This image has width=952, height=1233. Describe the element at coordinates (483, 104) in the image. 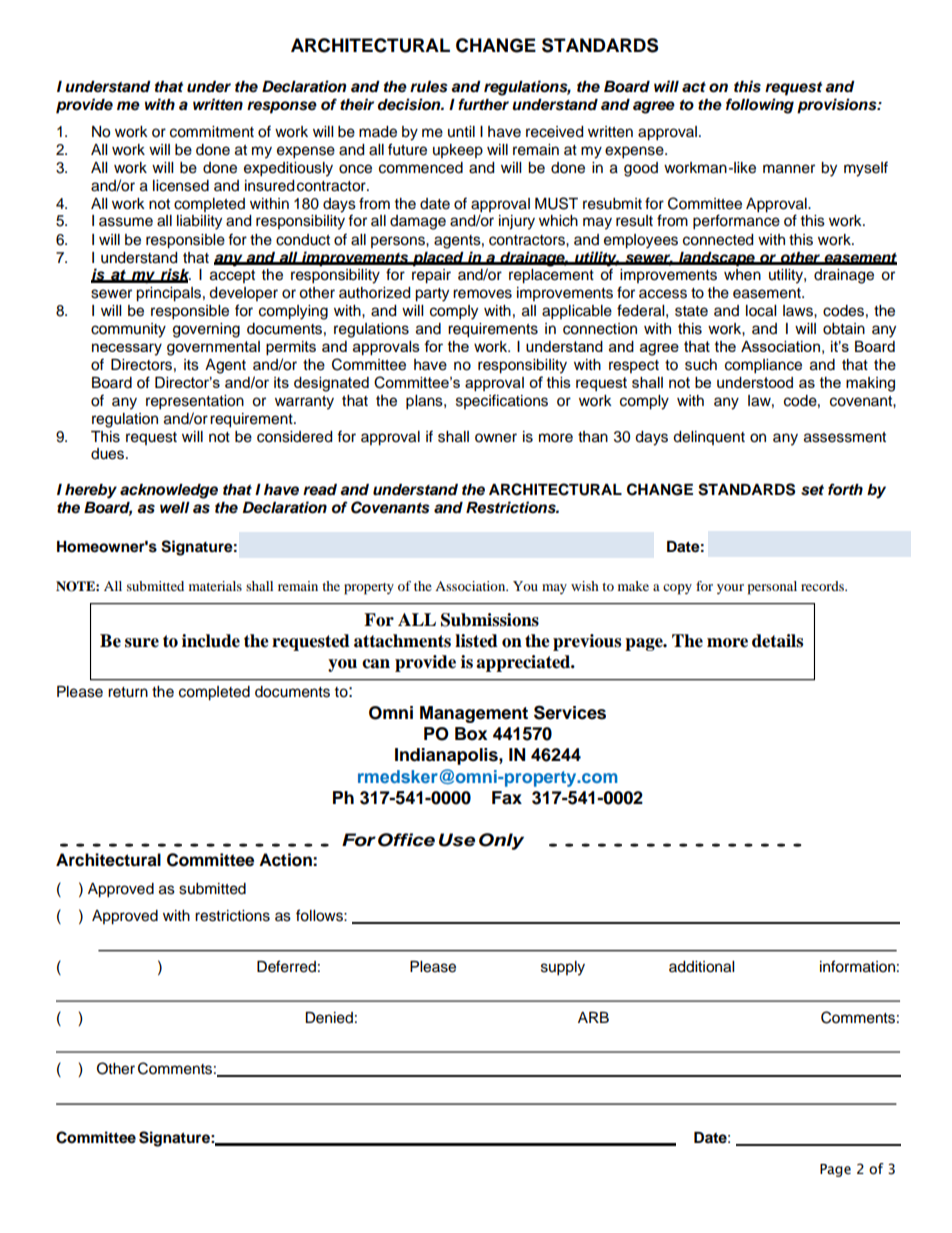

I see `further` at that location.
